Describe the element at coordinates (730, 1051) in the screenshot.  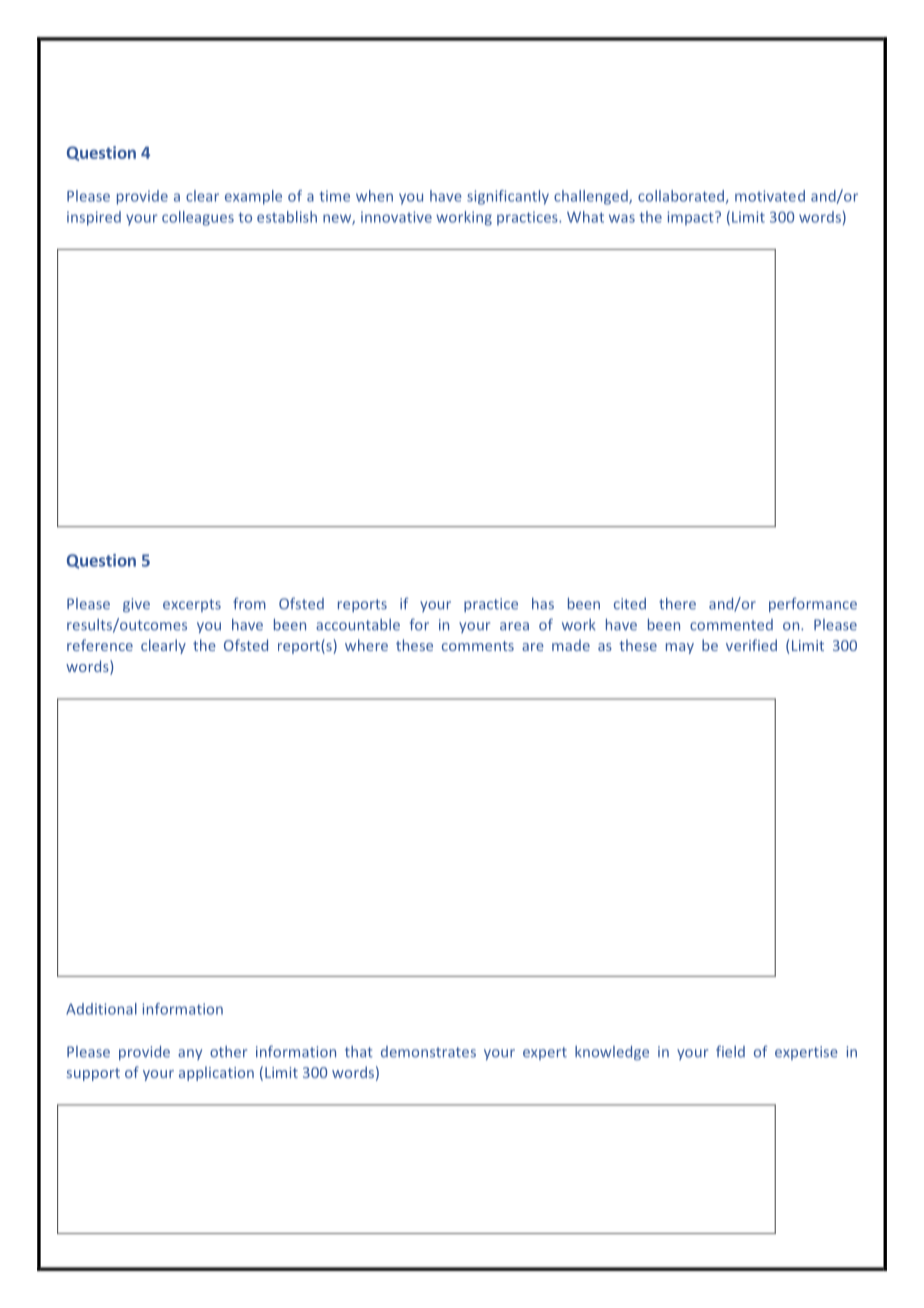
I see `field` at that location.
